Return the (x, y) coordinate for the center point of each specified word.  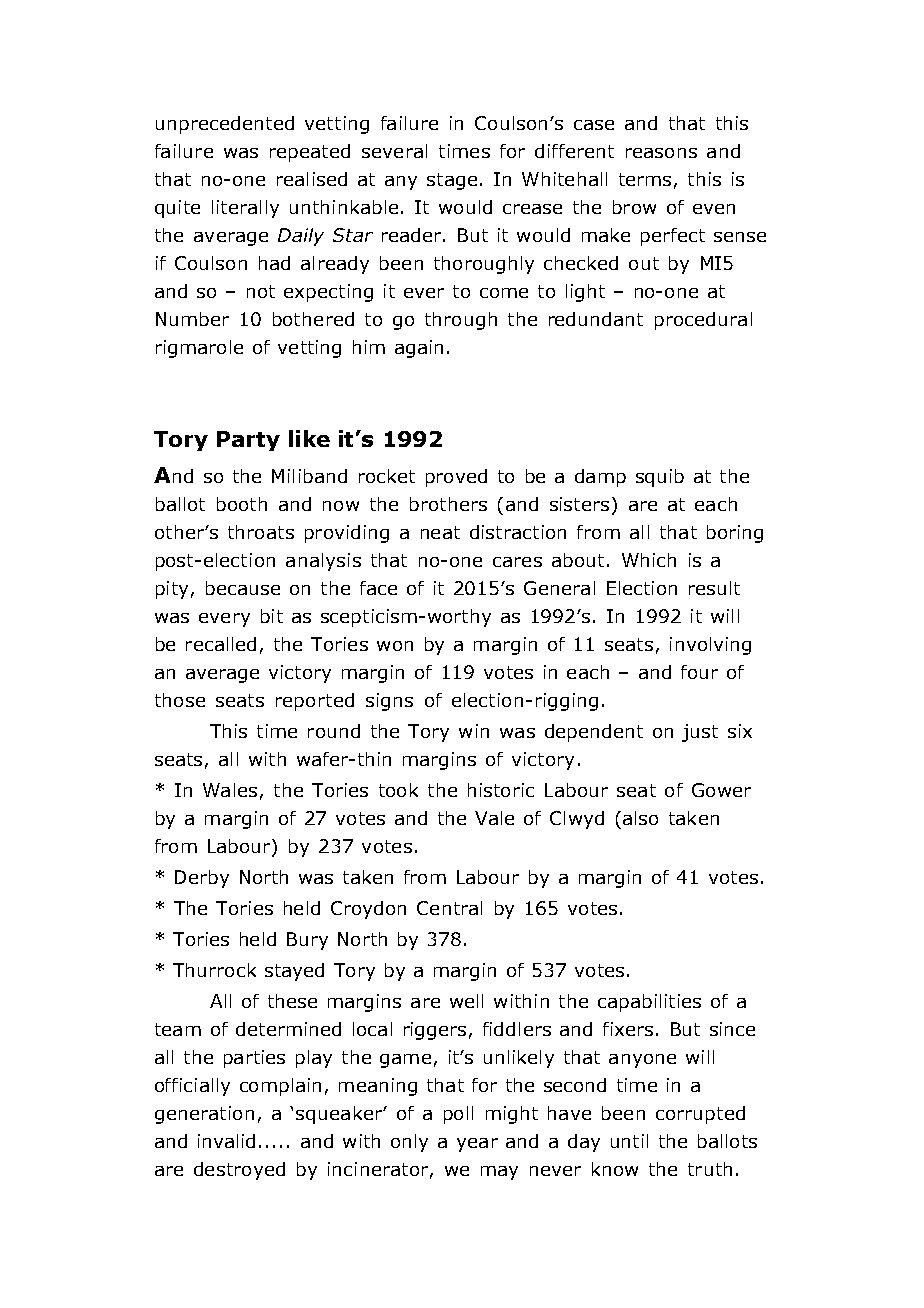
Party (248, 441)
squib (660, 478)
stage (452, 181)
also (640, 818)
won (395, 646)
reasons (661, 153)
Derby (202, 879)
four (699, 672)
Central (449, 908)
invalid (226, 1141)
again (419, 349)
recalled (221, 644)
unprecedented (225, 125)
